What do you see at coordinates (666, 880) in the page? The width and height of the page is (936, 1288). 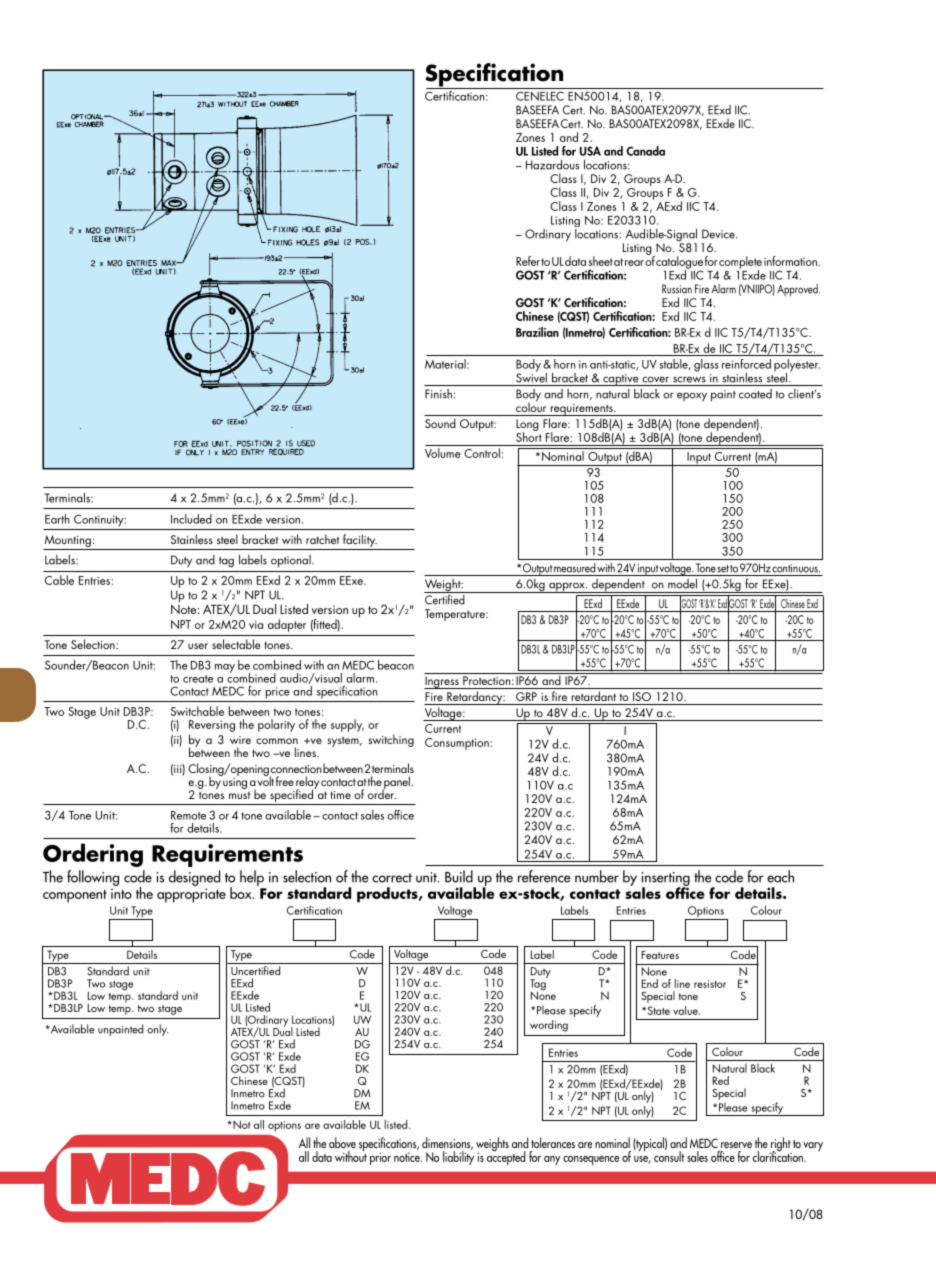 I see `inserting` at bounding box center [666, 880].
